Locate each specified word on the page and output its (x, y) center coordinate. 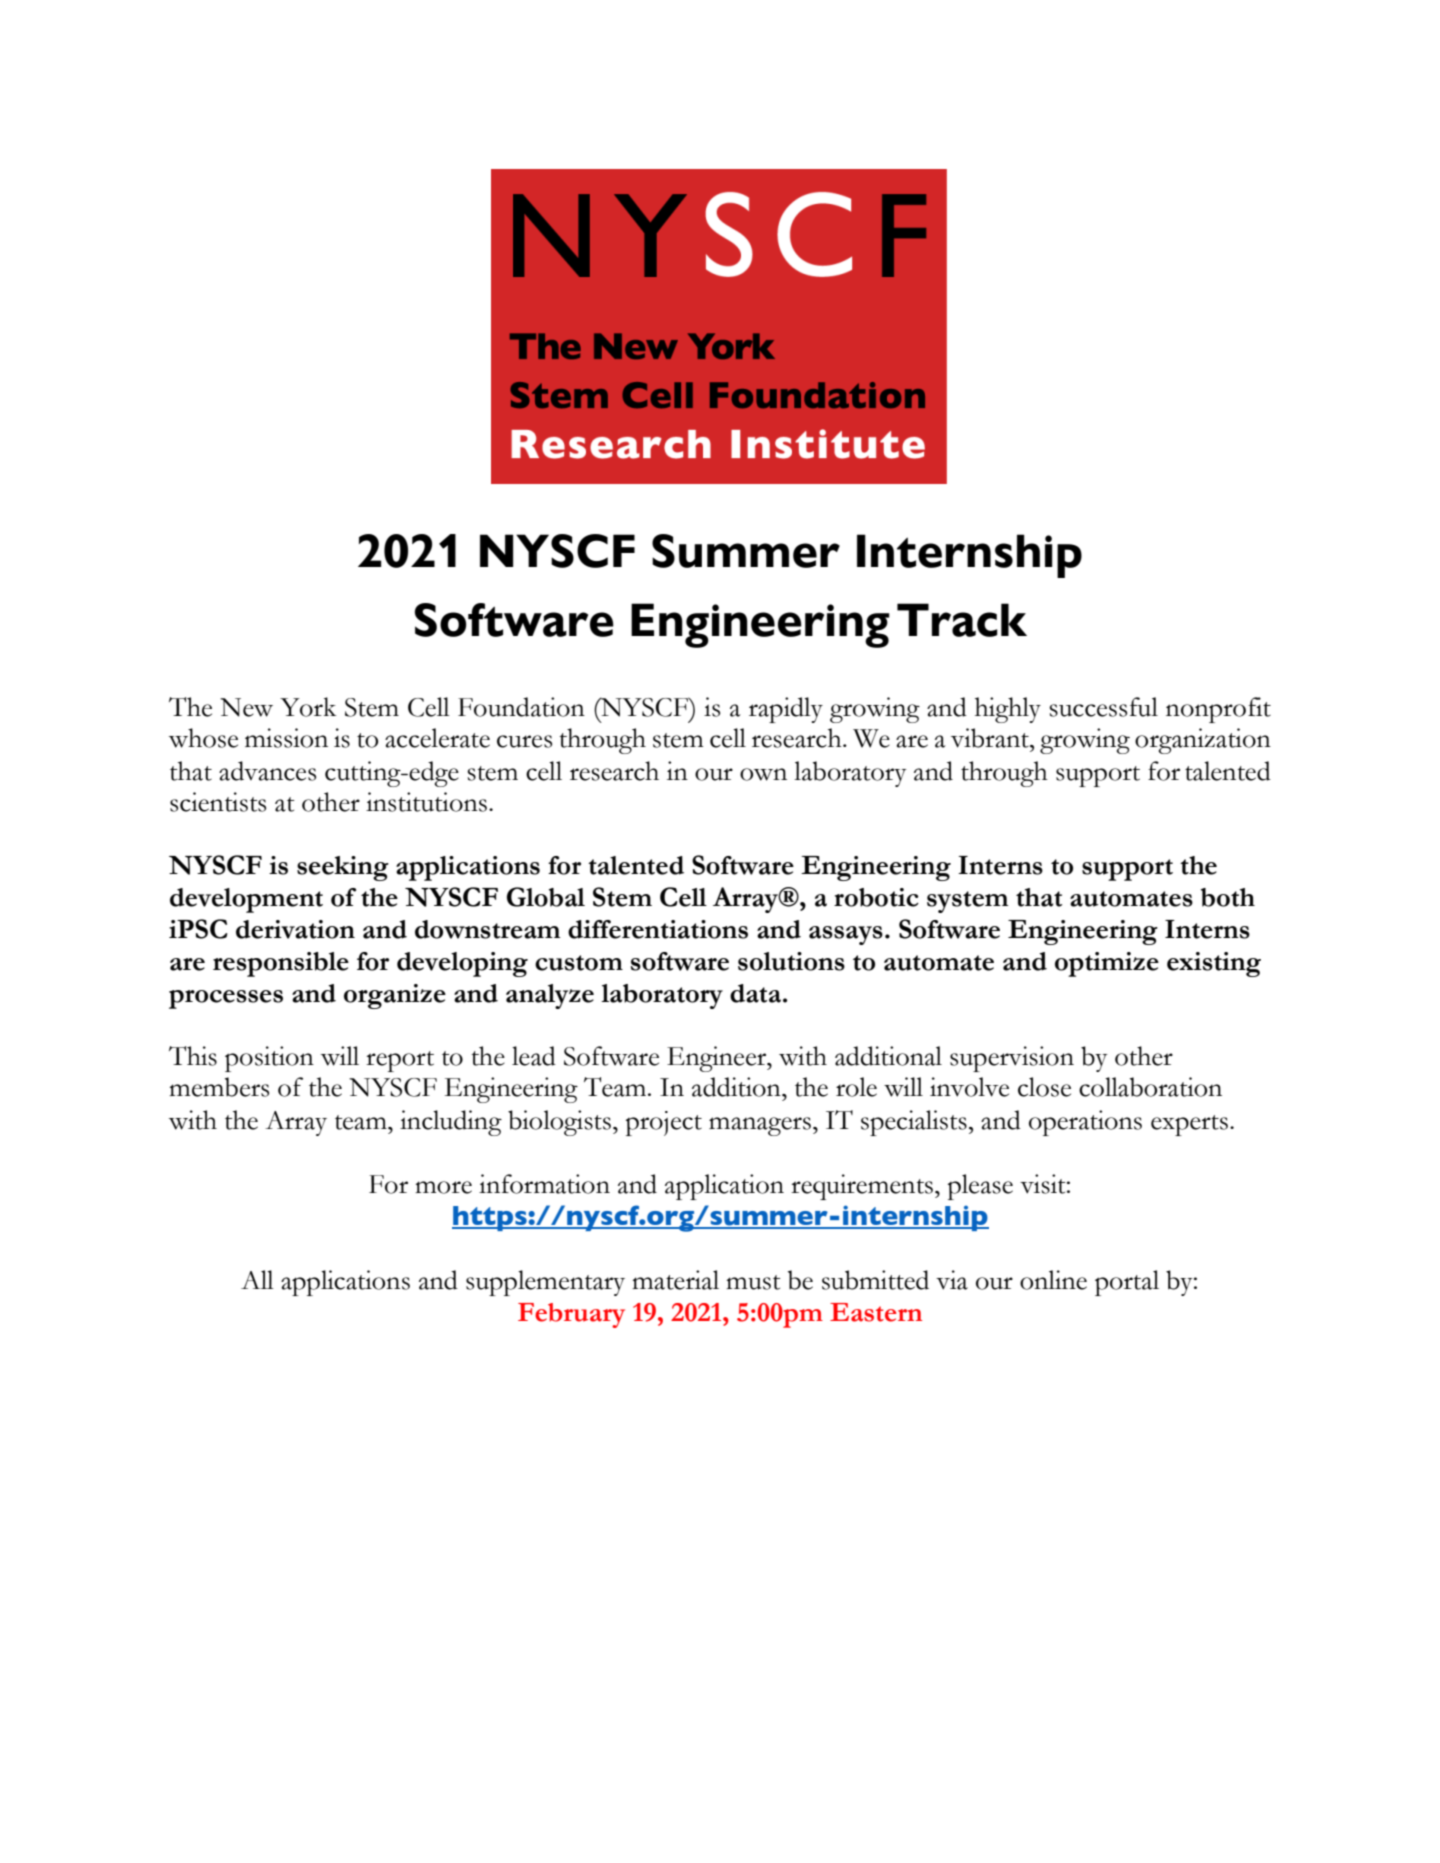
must (753, 1282)
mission (286, 738)
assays (846, 935)
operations (1085, 1123)
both (1228, 897)
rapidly (786, 710)
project (664, 1123)
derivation (295, 929)
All (257, 1279)
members (219, 1087)
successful (1103, 707)
